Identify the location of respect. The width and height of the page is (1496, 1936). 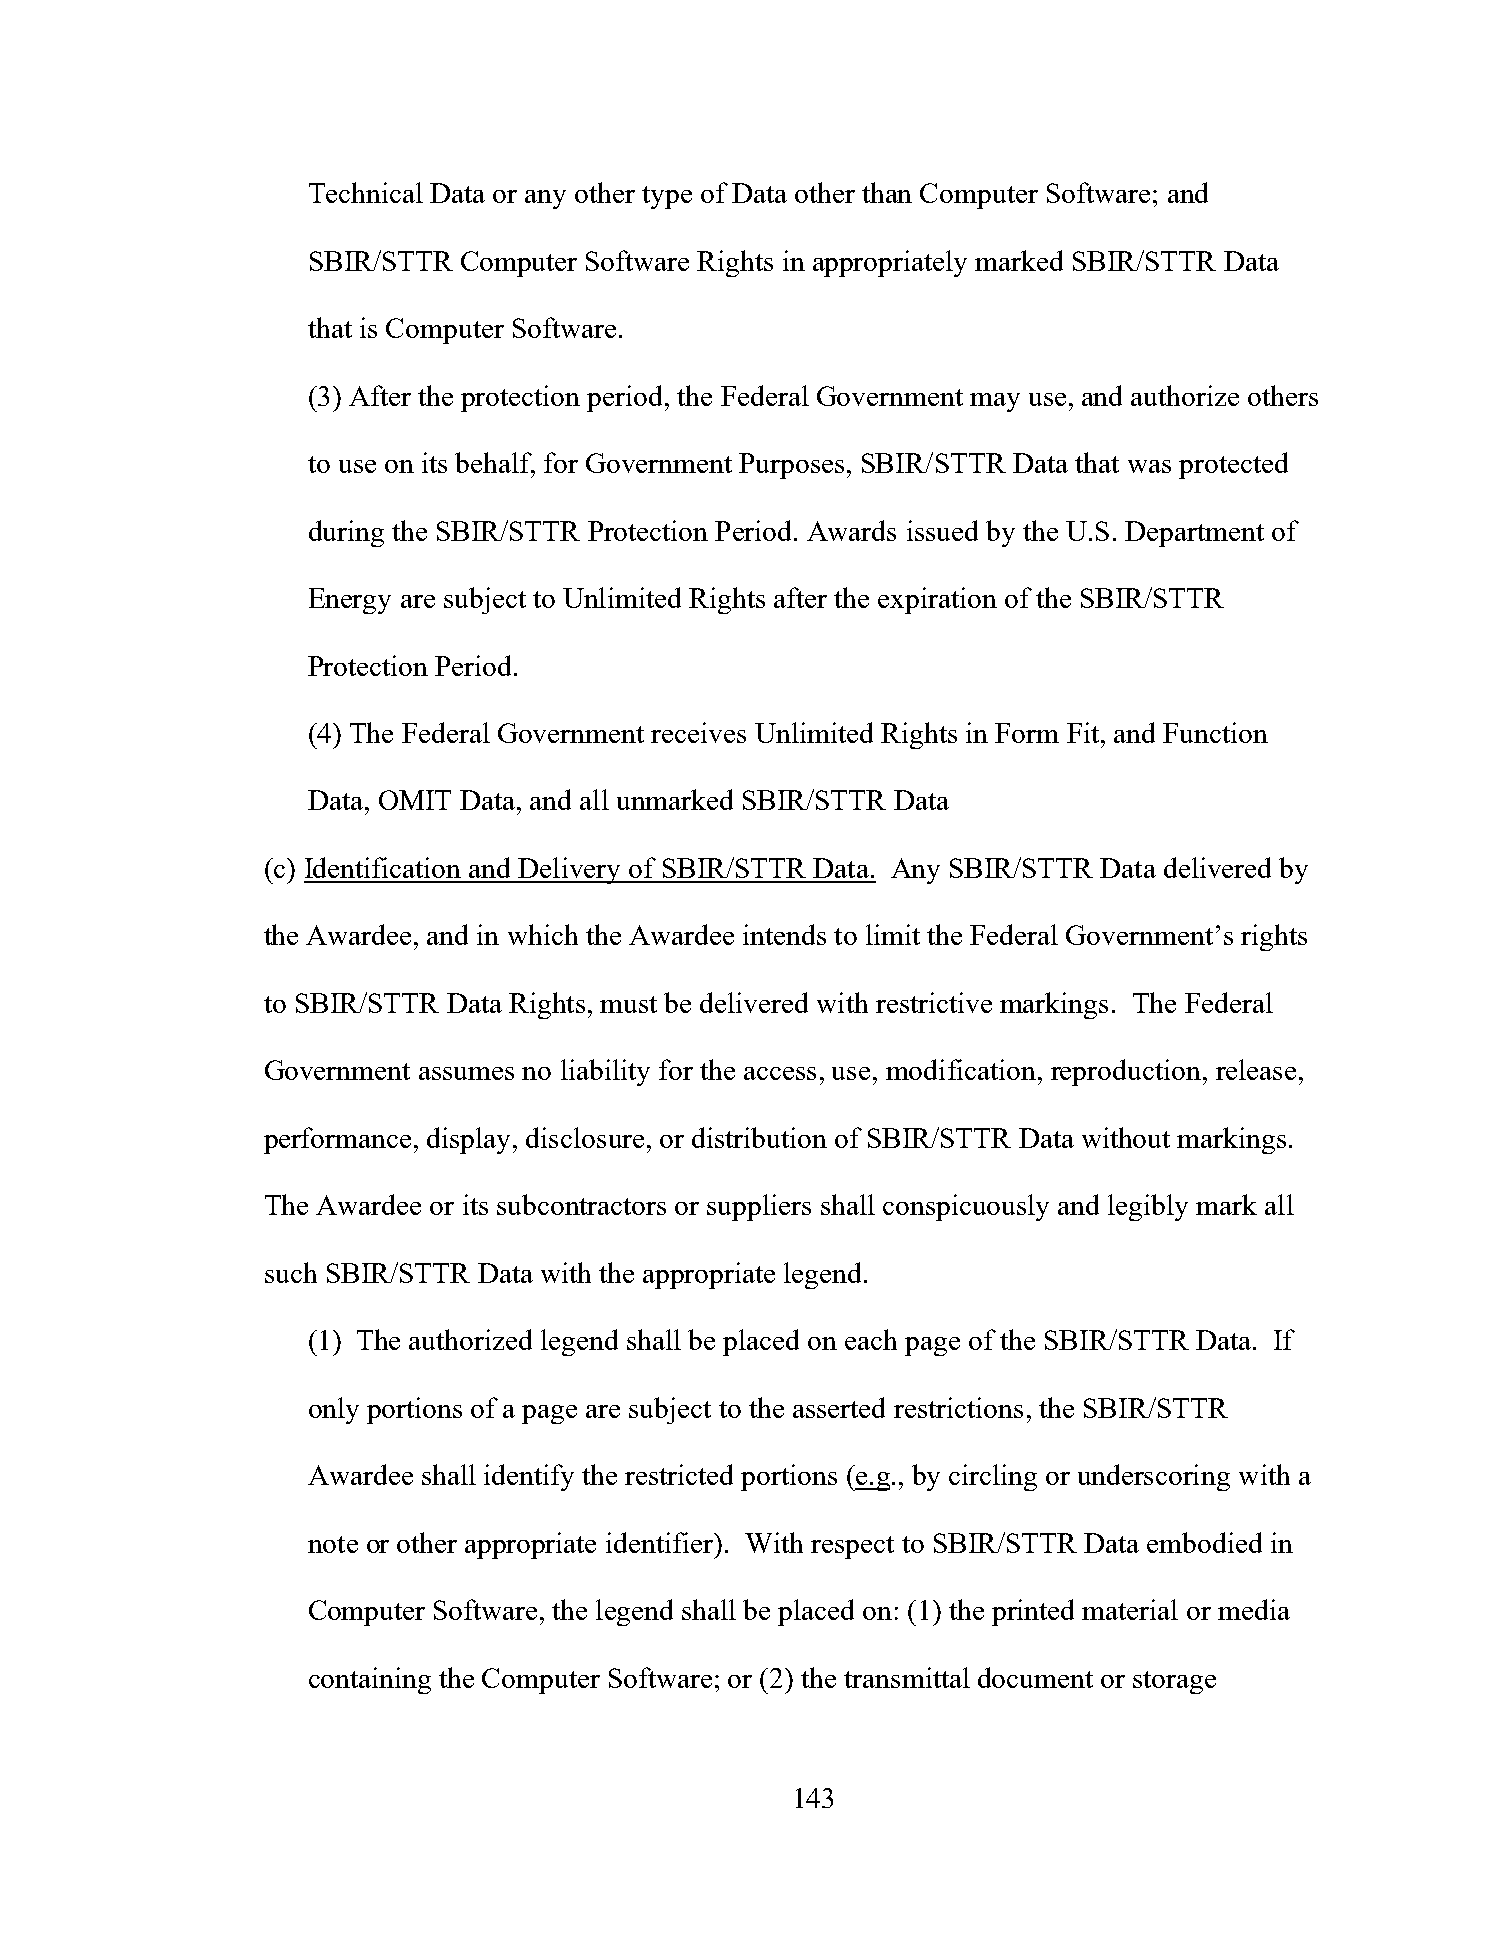
(852, 1547).
